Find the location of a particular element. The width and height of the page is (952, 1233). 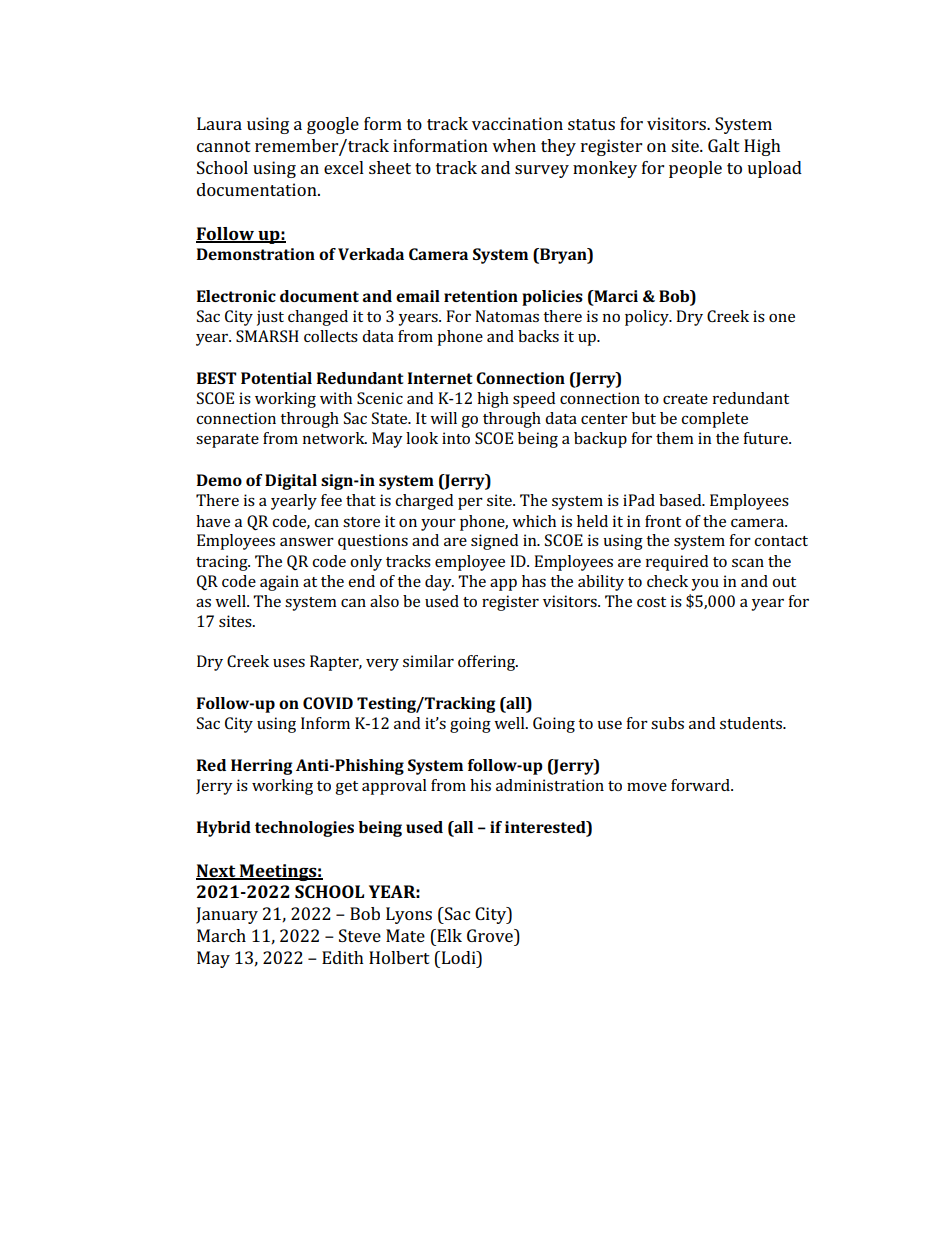

when is located at coordinates (514, 145).
